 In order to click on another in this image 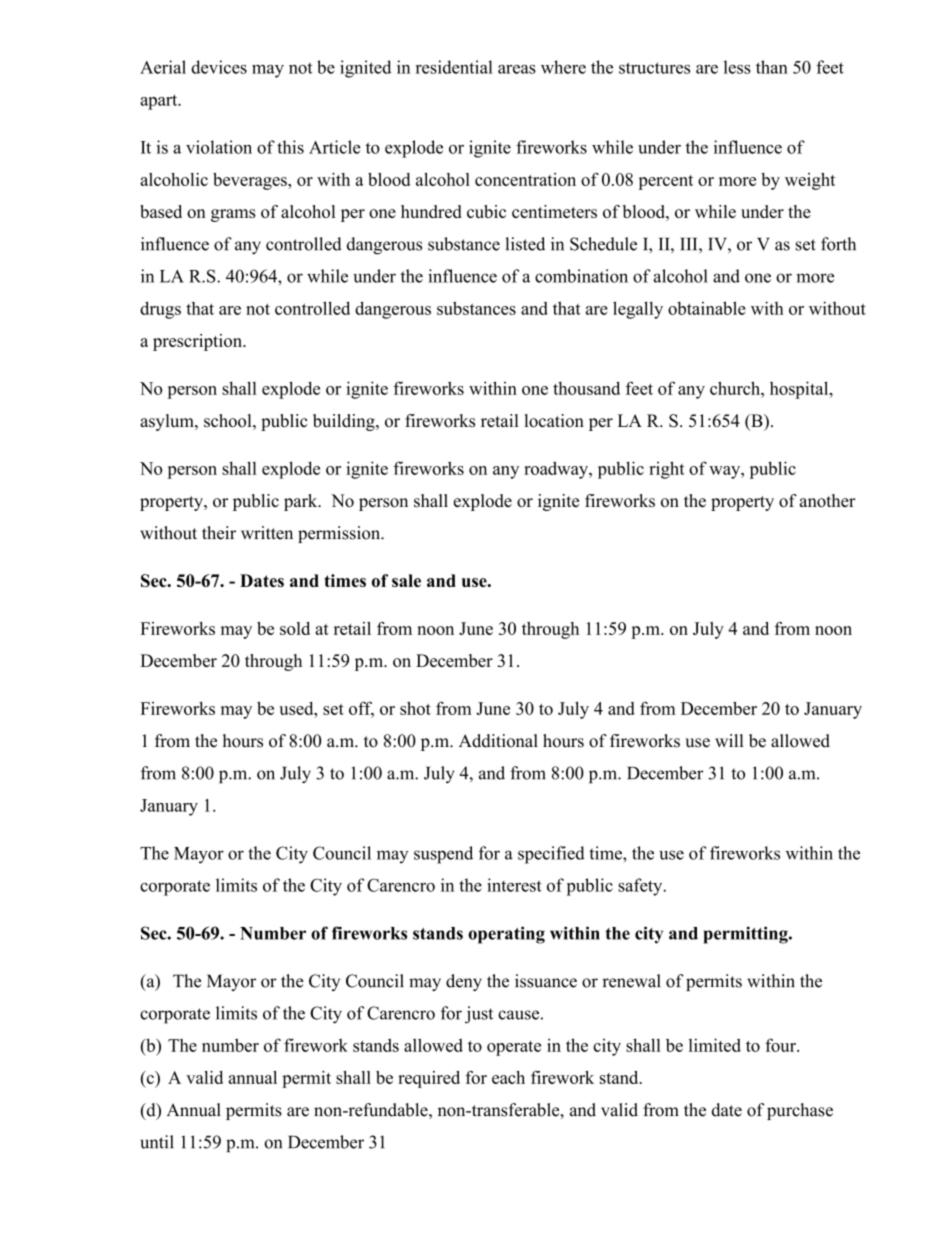, I will do `click(828, 500)`.
